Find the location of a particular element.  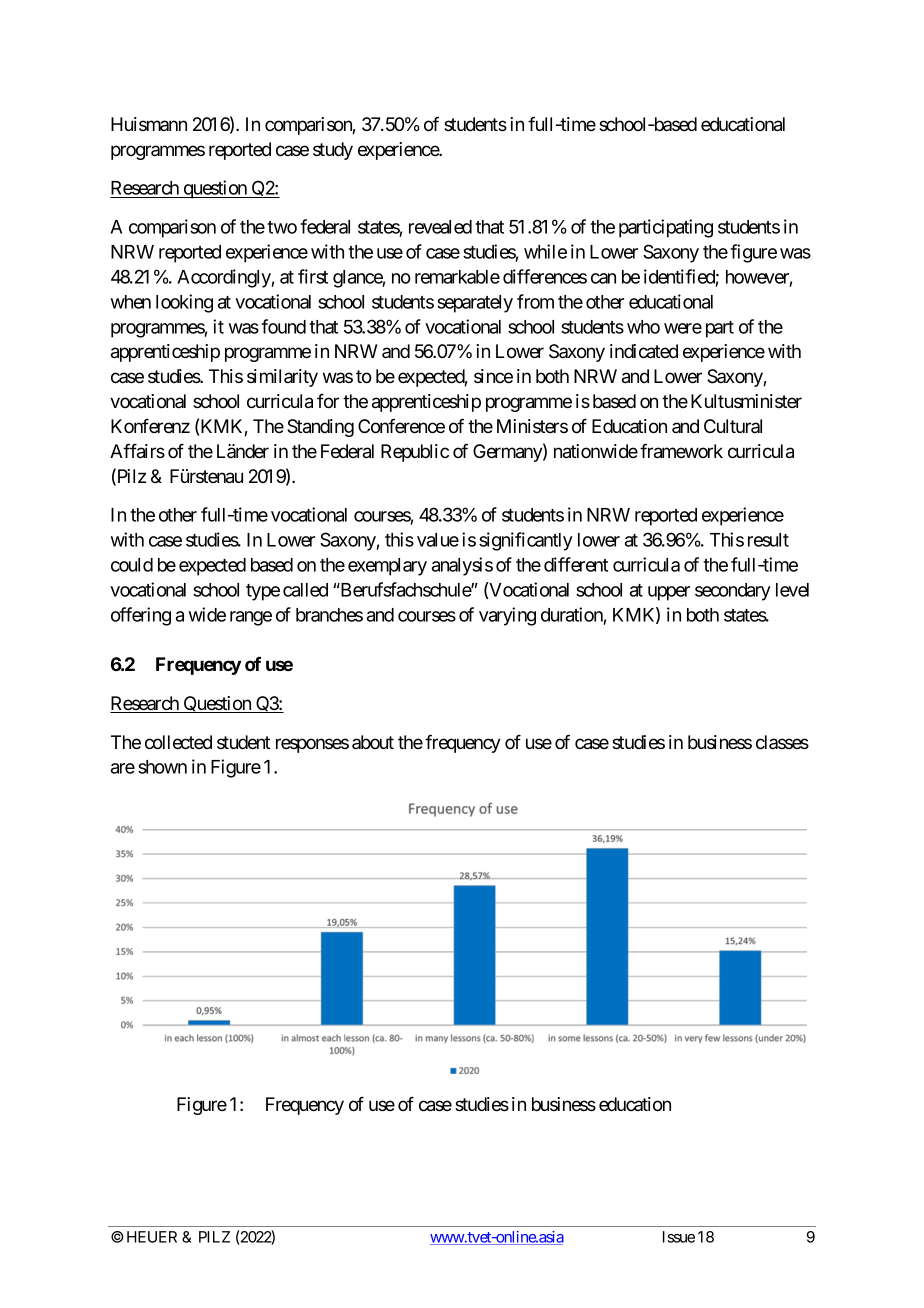

varying is located at coordinates (507, 616).
